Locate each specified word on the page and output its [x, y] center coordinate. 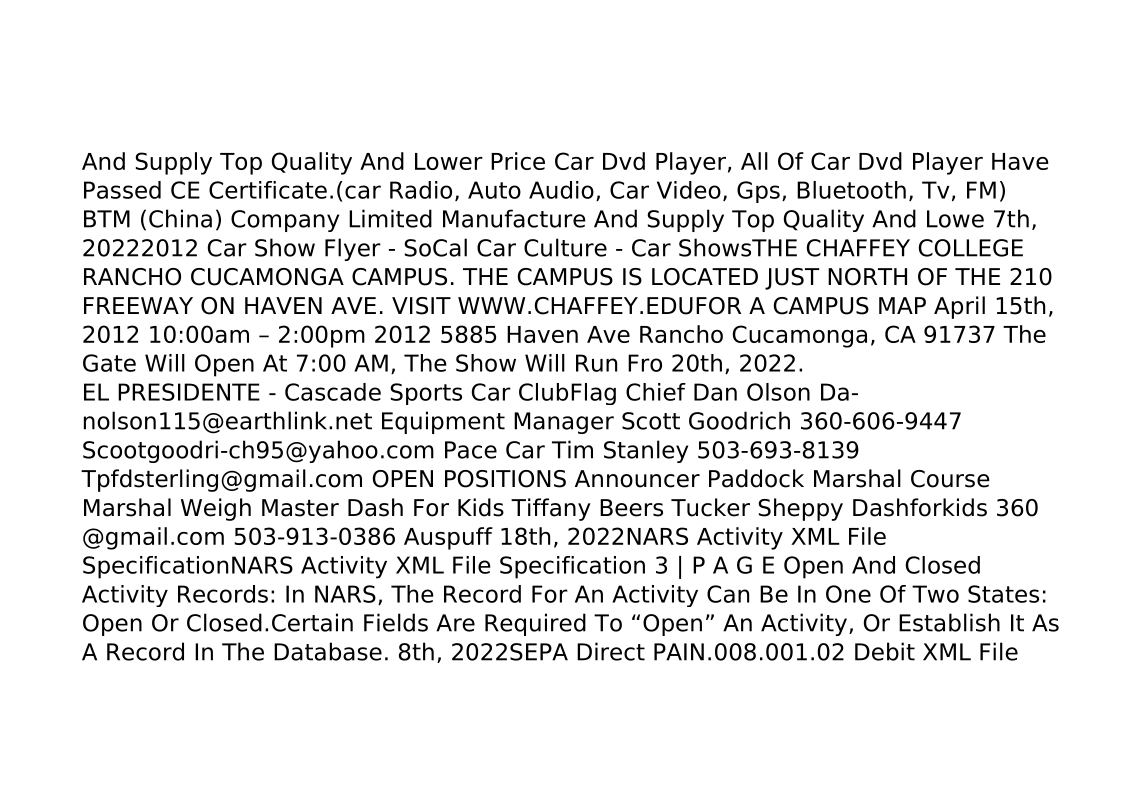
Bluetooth [851, 190]
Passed [122, 190]
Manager [564, 423]
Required [535, 624]
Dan [715, 392]
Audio [561, 190]
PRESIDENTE [189, 392]
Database [328, 651]
